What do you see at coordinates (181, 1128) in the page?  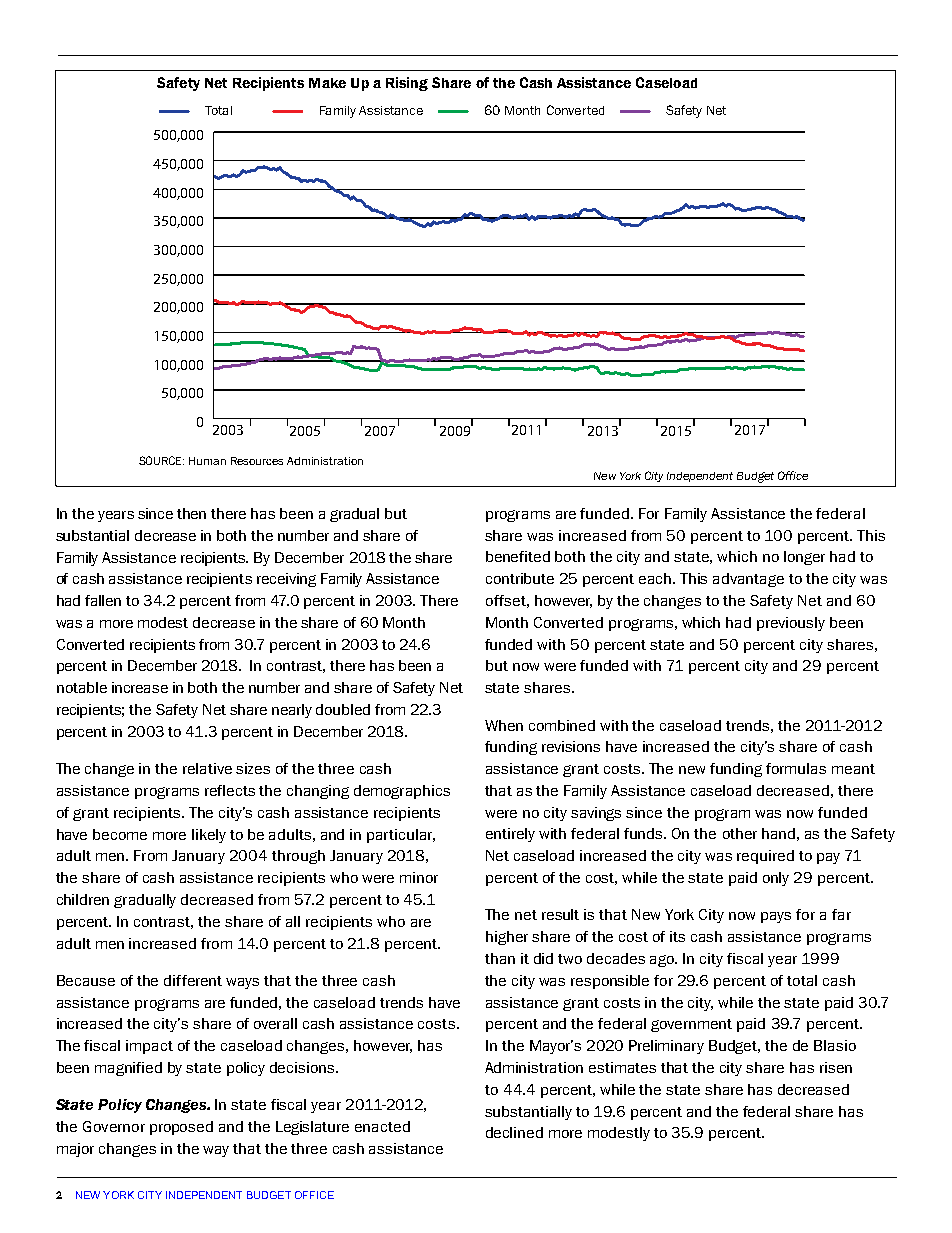 I see `proposed` at bounding box center [181, 1128].
